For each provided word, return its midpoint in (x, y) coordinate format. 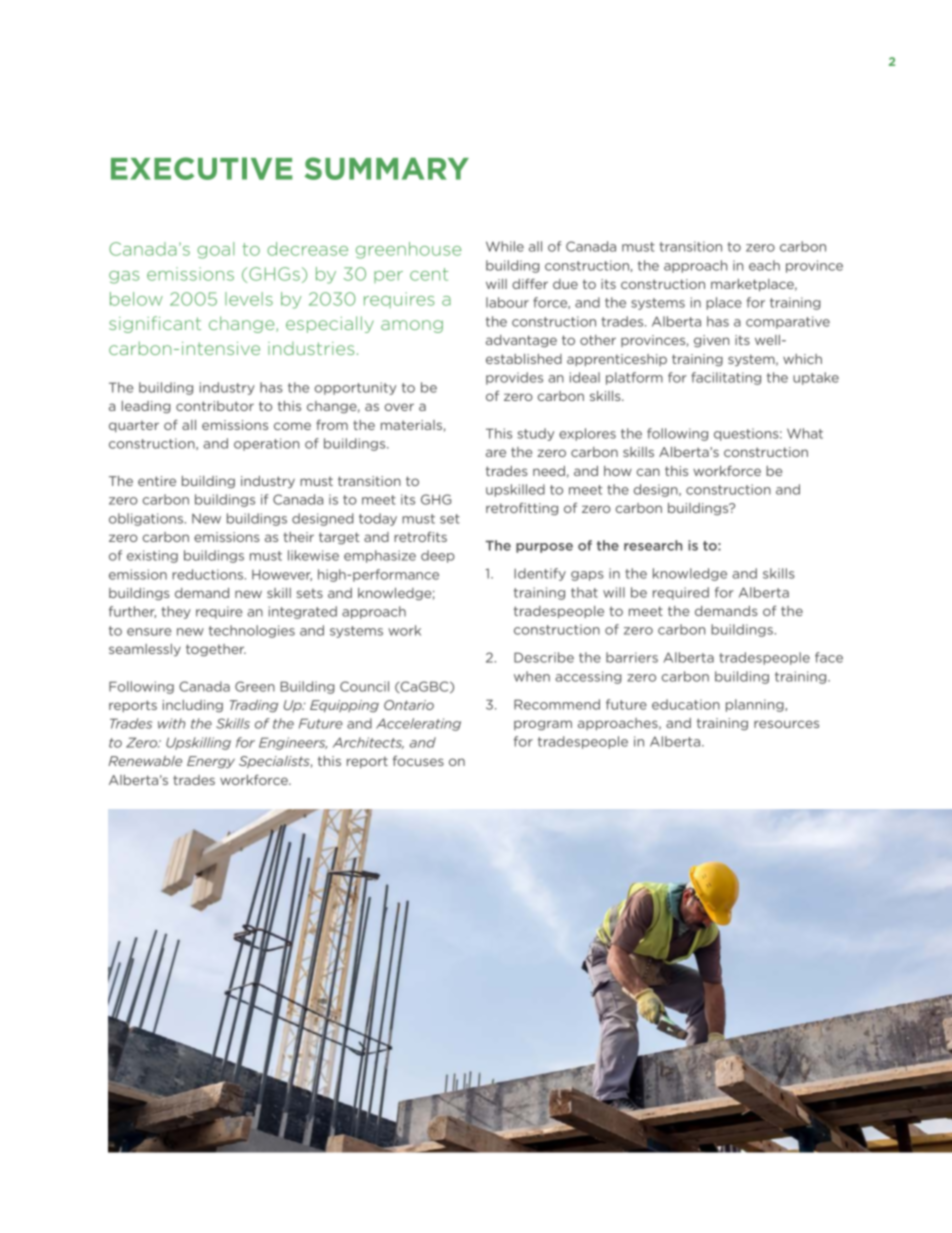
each (764, 265)
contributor (215, 406)
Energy (211, 762)
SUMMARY (387, 168)
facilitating (726, 378)
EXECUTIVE (202, 168)
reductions (209, 574)
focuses (418, 761)
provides (514, 378)
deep (438, 556)
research (653, 545)
